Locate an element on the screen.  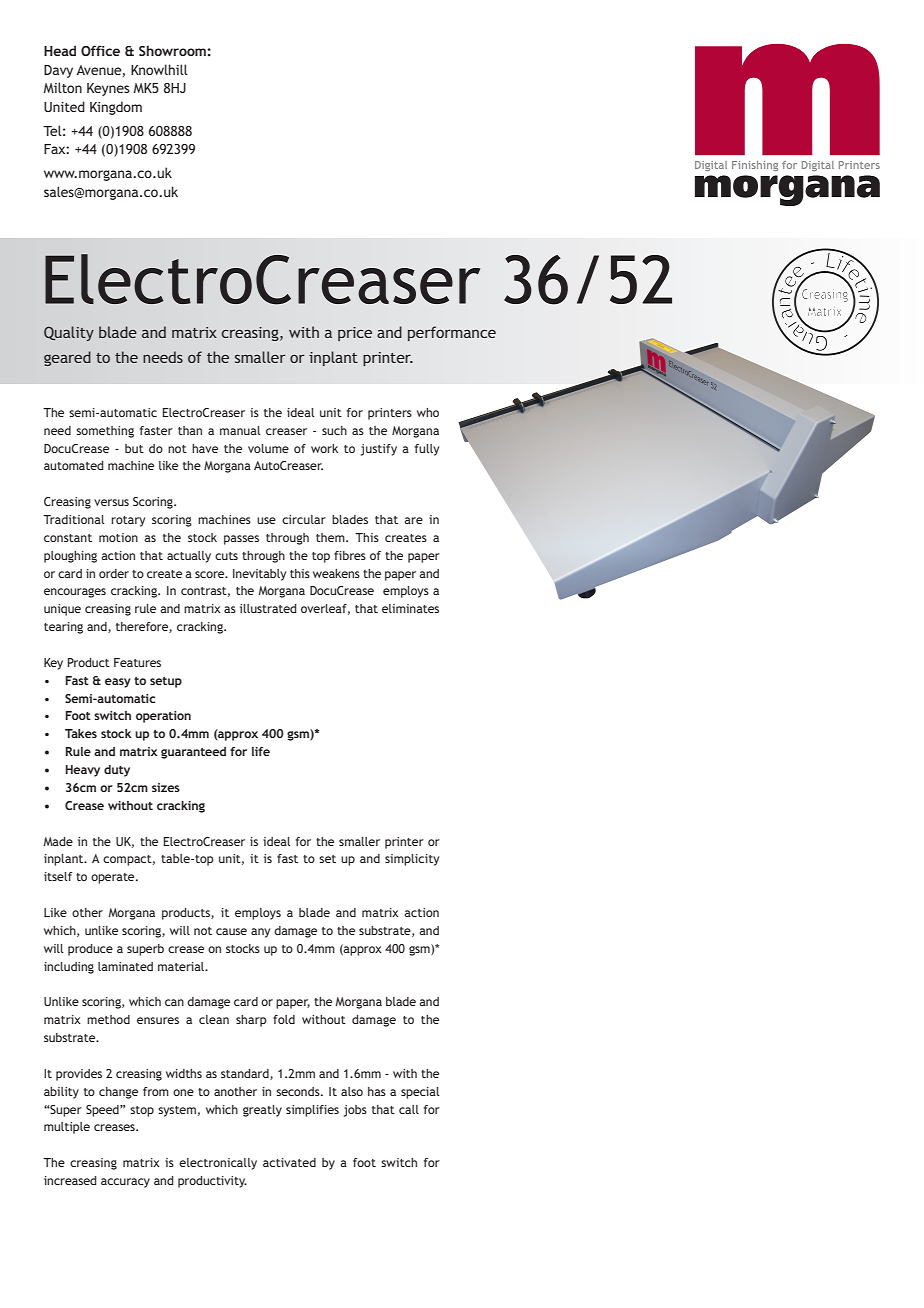
special is located at coordinates (420, 1093).
